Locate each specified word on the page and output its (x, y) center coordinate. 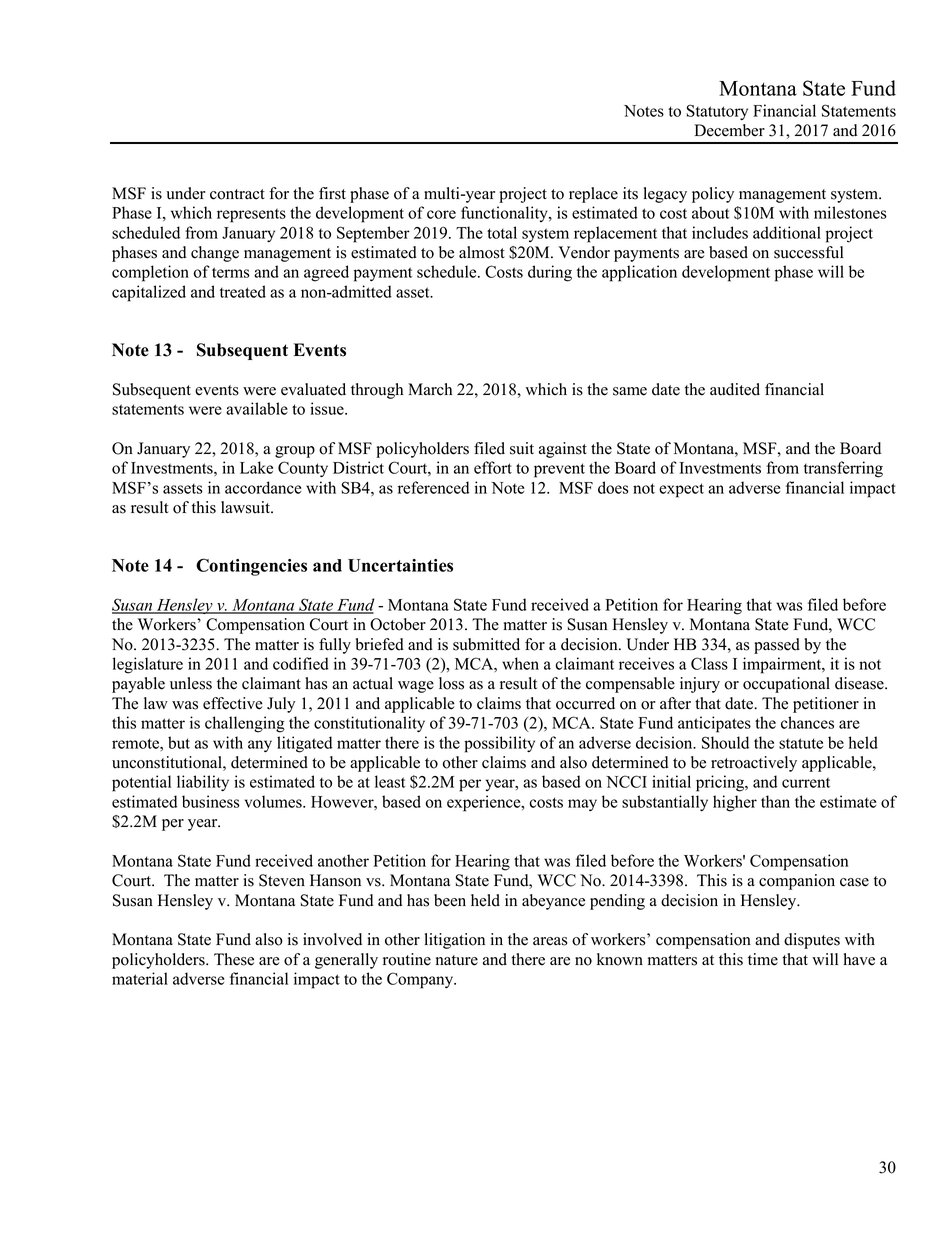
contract (237, 194)
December (729, 130)
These (234, 959)
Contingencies (251, 567)
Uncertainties (400, 565)
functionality (505, 214)
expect (681, 490)
